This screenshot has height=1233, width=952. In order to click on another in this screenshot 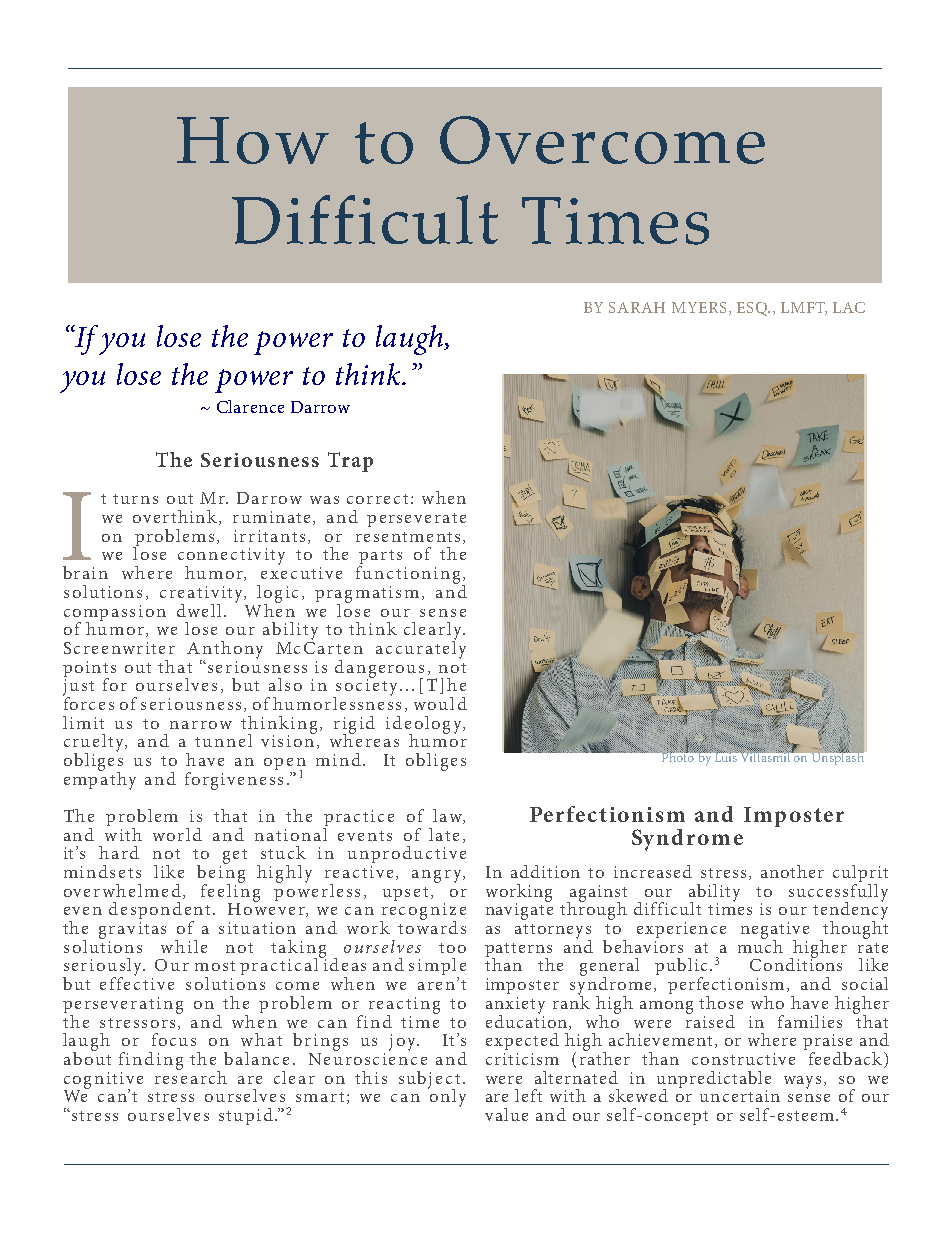, I will do `click(792, 871)`.
